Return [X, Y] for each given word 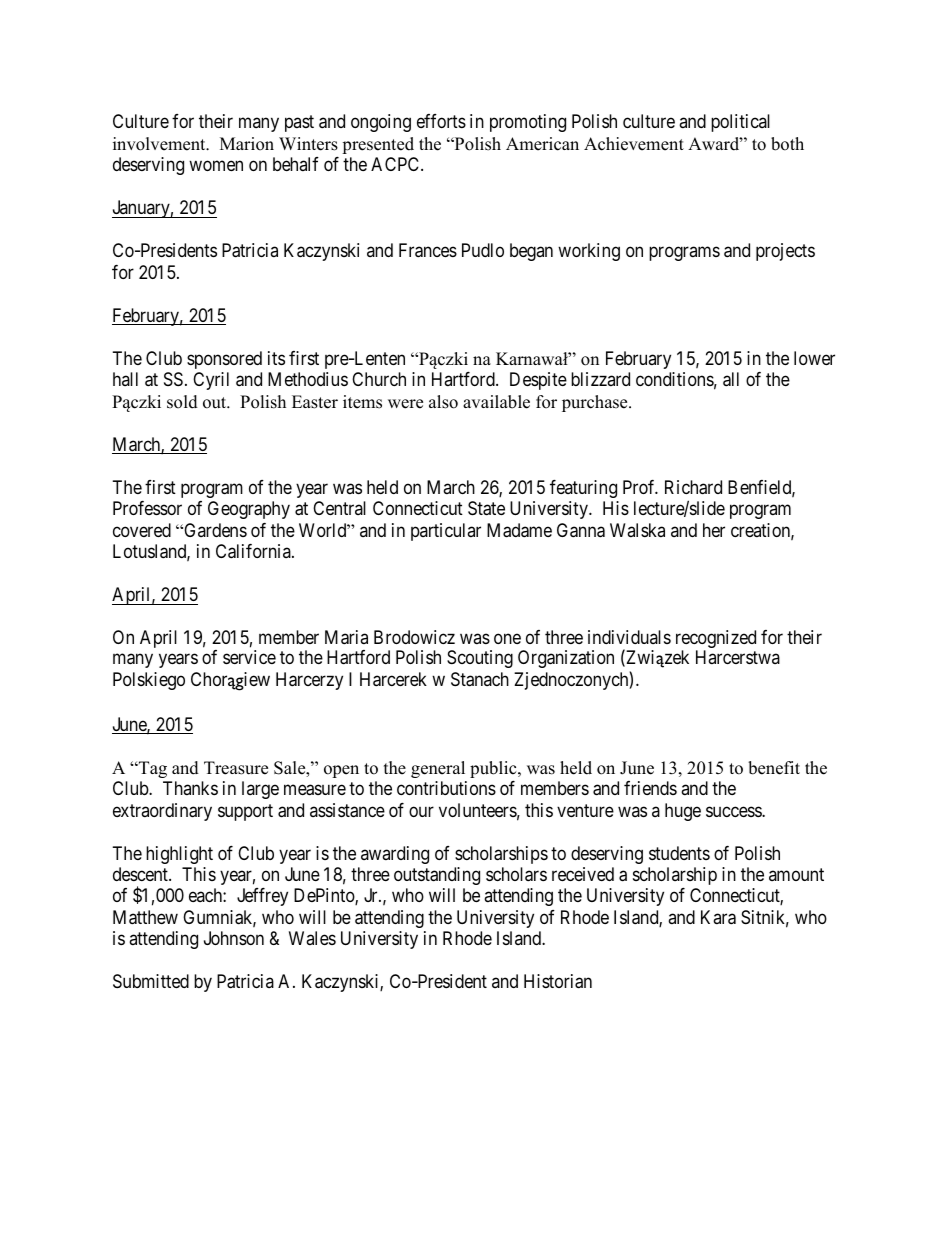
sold [182, 402]
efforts [441, 121]
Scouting [480, 659]
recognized [716, 640]
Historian [558, 981]
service [249, 657]
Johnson [234, 938]
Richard [693, 487]
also [443, 402]
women [216, 166]
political [740, 123]
